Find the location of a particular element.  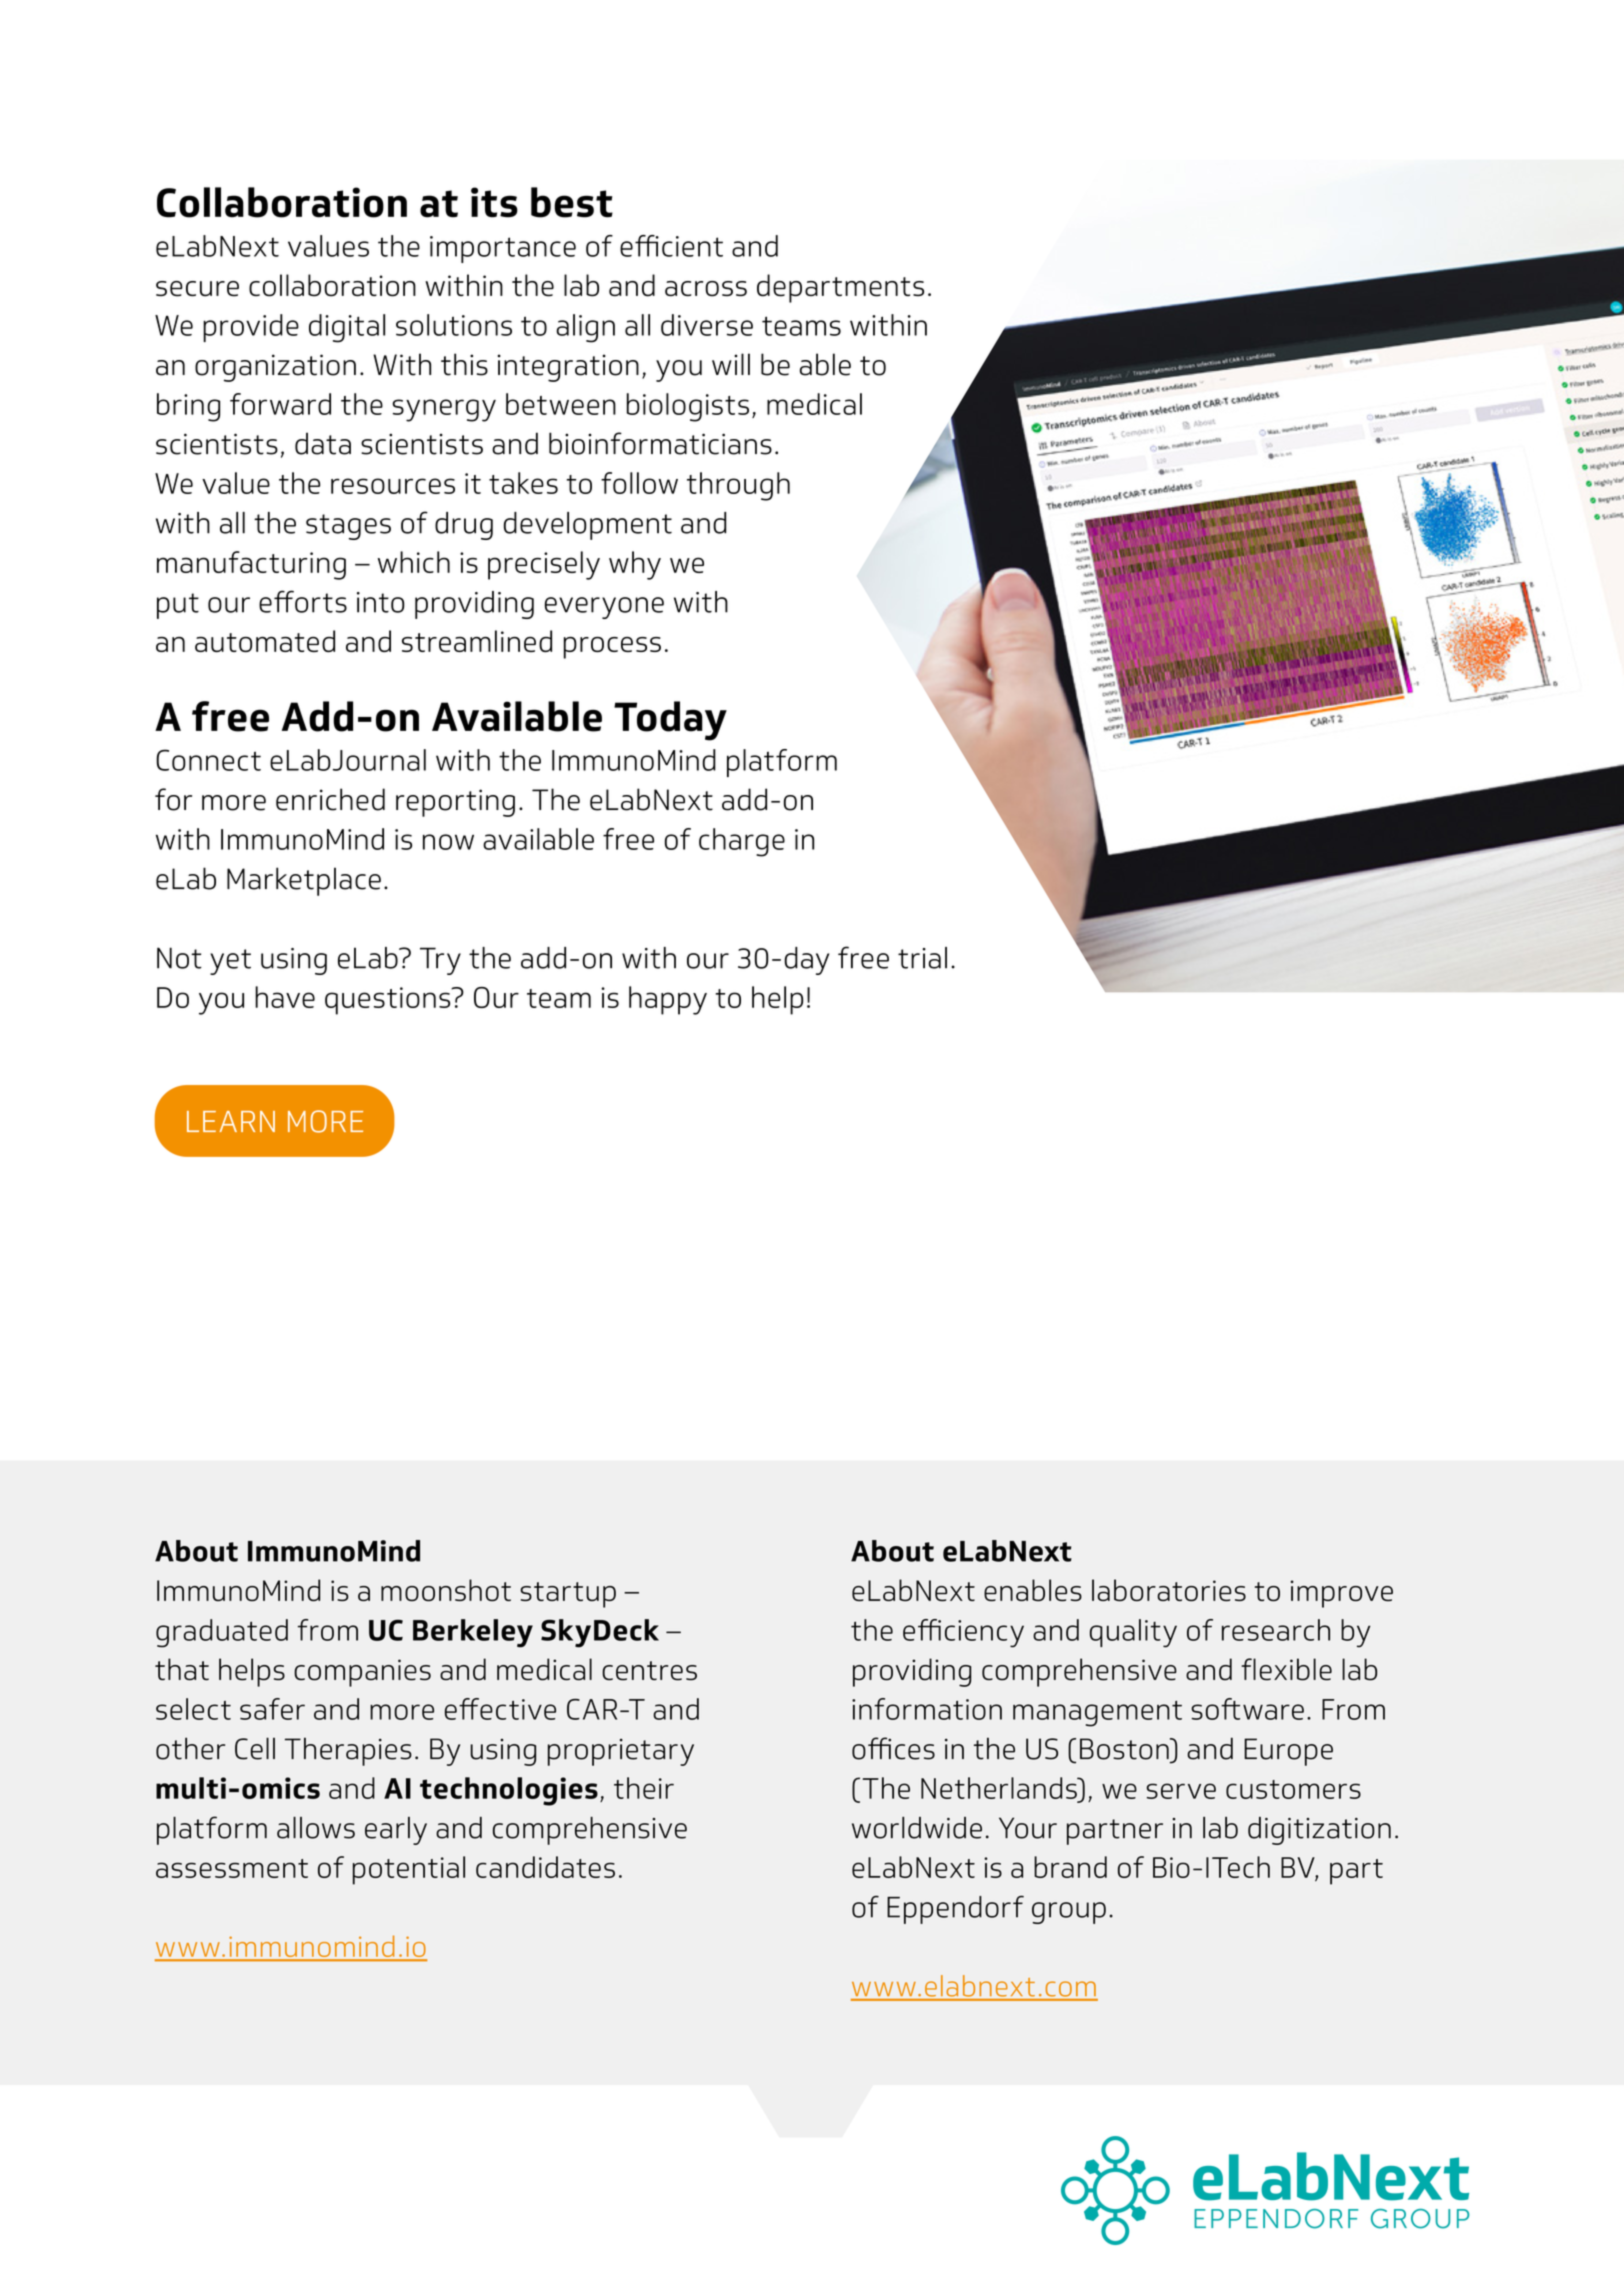

trial is located at coordinates (922, 958).
